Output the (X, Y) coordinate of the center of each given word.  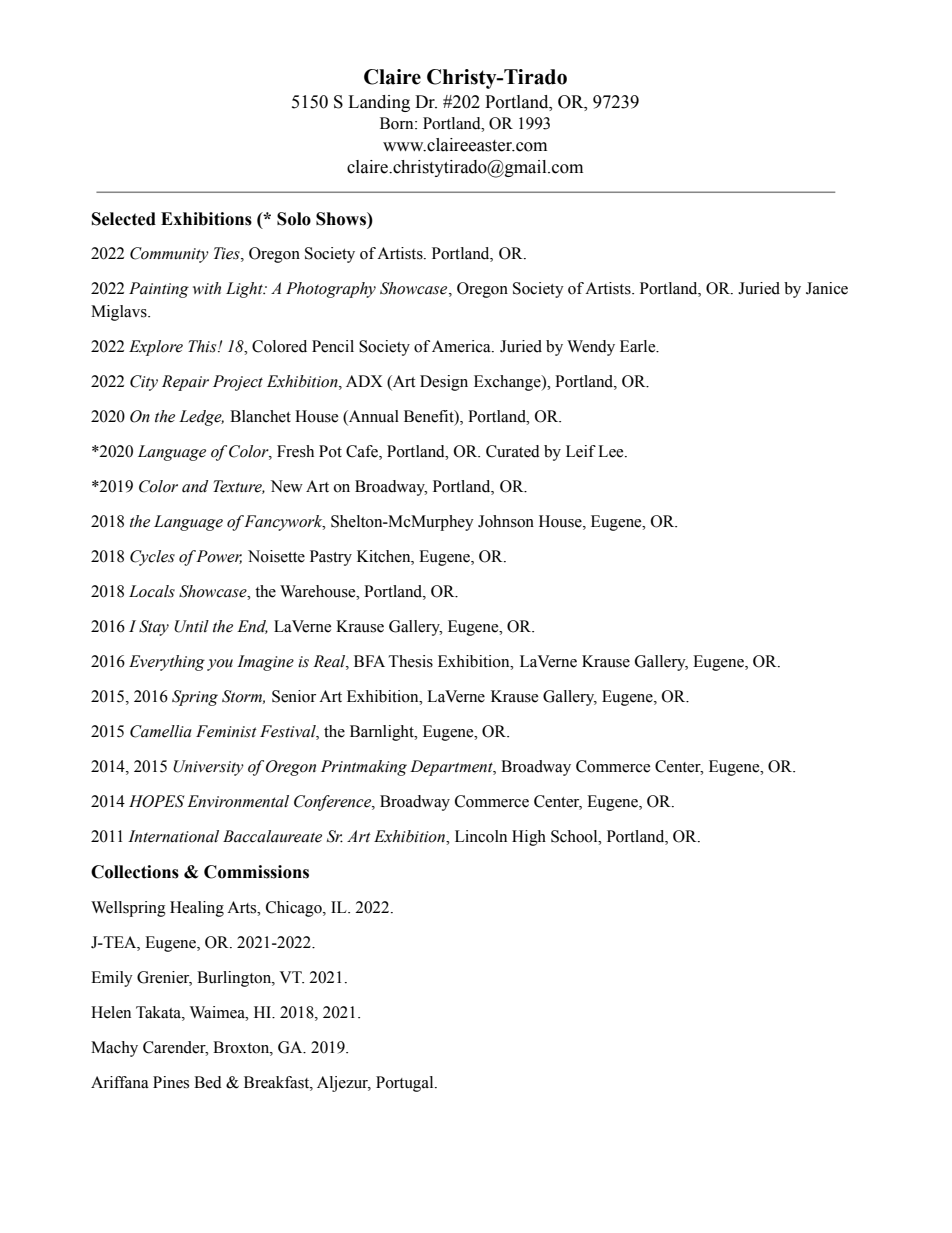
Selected (124, 219)
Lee (612, 451)
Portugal (406, 1084)
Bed (208, 1082)
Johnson (506, 521)
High (529, 838)
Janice (827, 288)
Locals (152, 591)
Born (398, 123)
